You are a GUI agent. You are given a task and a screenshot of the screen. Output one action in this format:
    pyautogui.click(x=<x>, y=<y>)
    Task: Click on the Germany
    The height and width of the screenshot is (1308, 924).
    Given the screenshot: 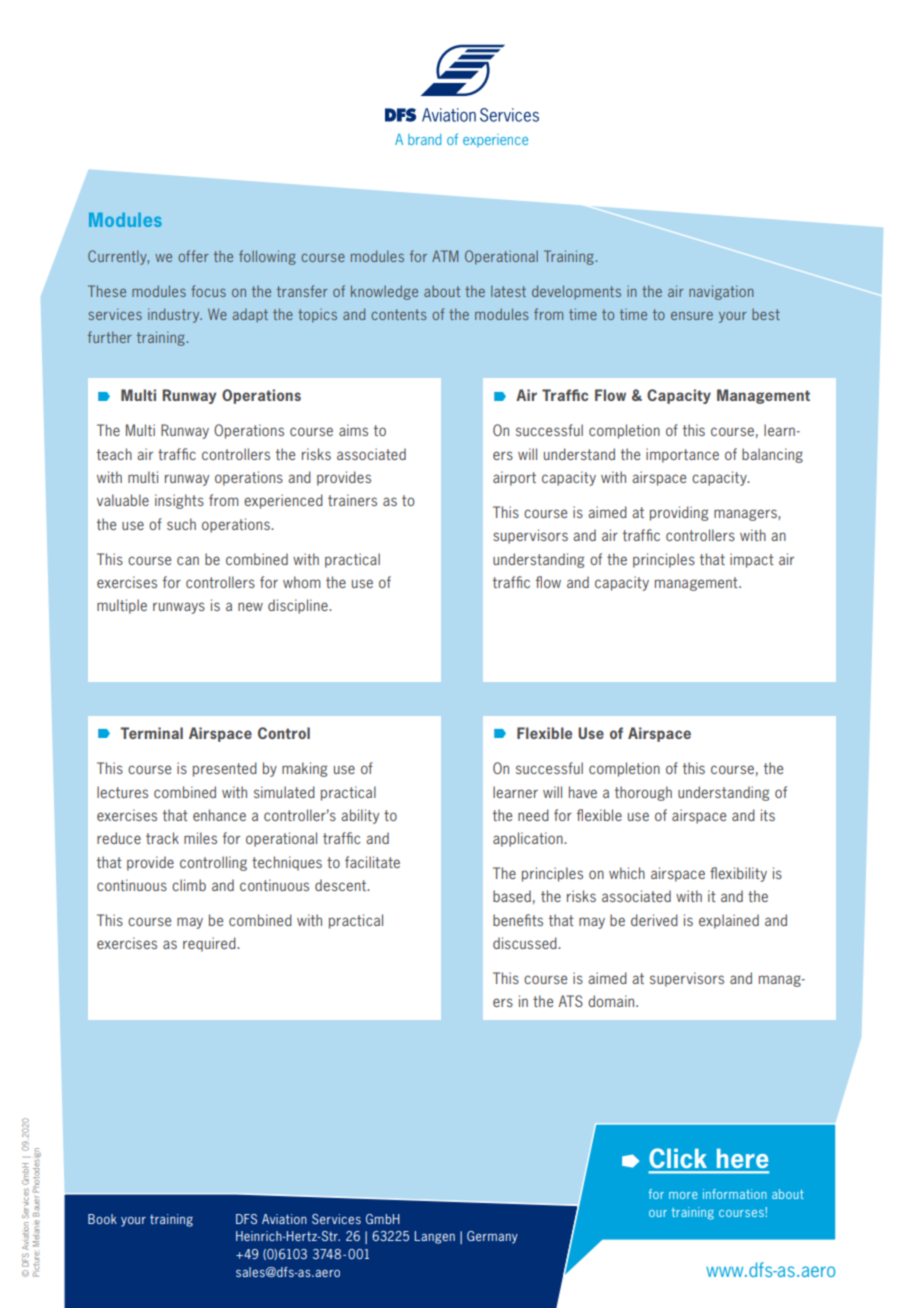 What is the action you would take?
    pyautogui.click(x=492, y=1237)
